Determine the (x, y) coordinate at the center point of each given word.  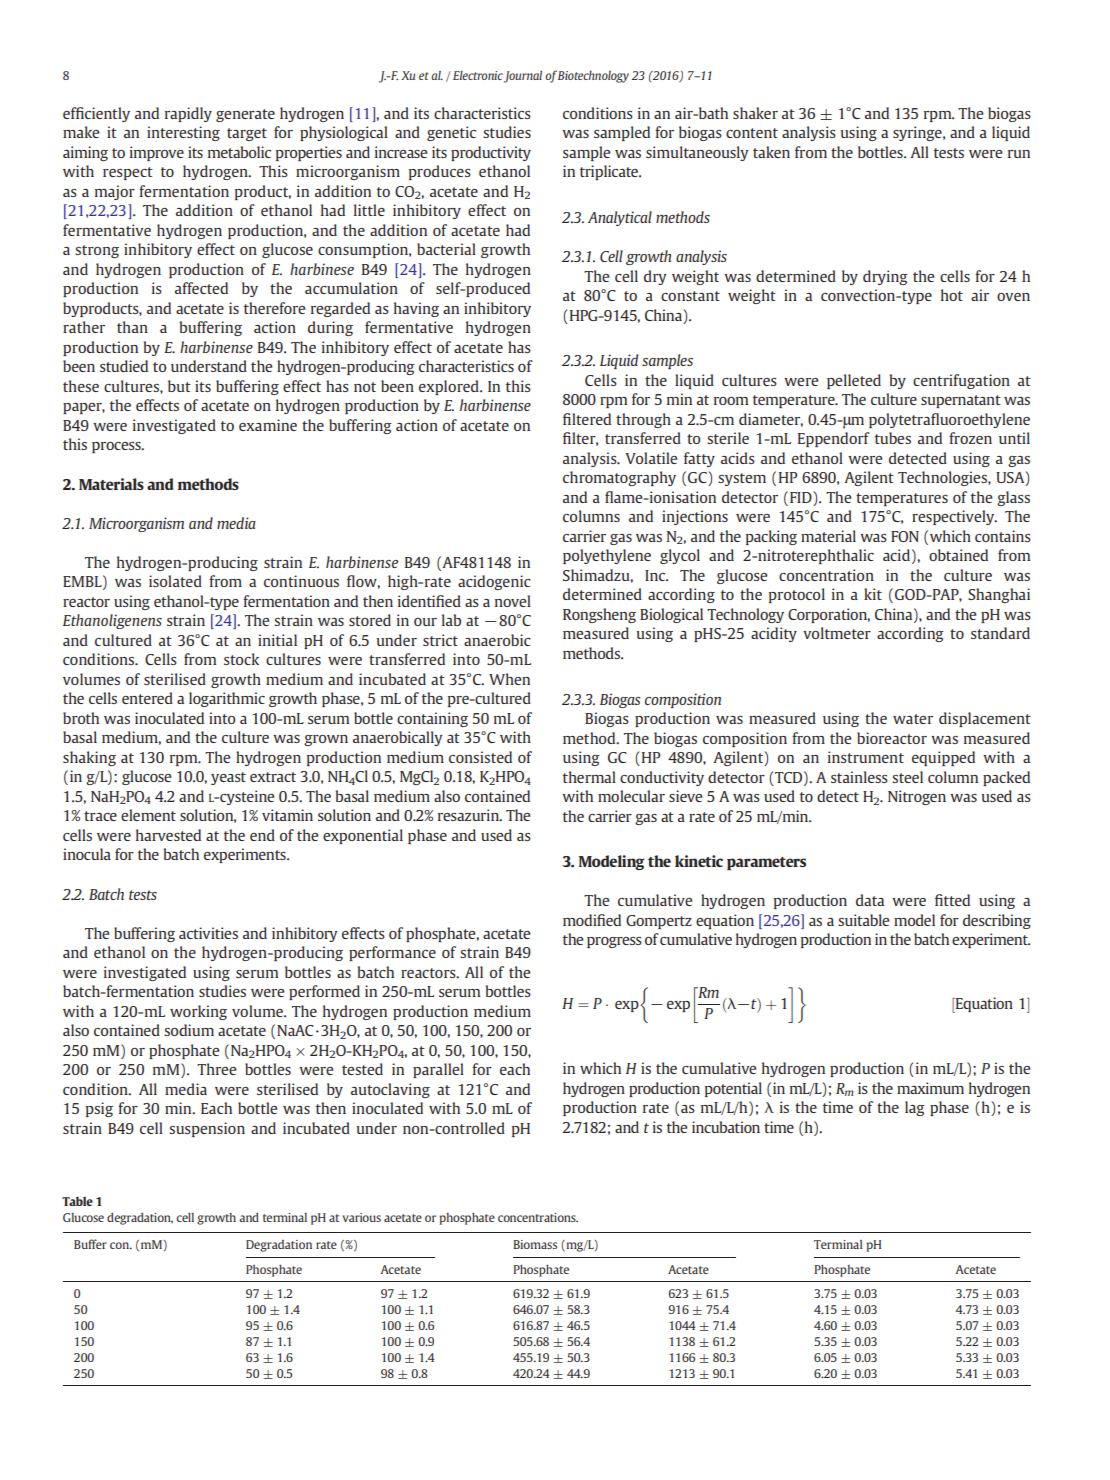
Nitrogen (917, 797)
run (1019, 154)
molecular (631, 796)
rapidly (188, 114)
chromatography (619, 478)
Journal (523, 76)
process (117, 447)
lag (915, 1108)
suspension (207, 1129)
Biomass (535, 1244)
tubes (893, 438)
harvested (168, 835)
